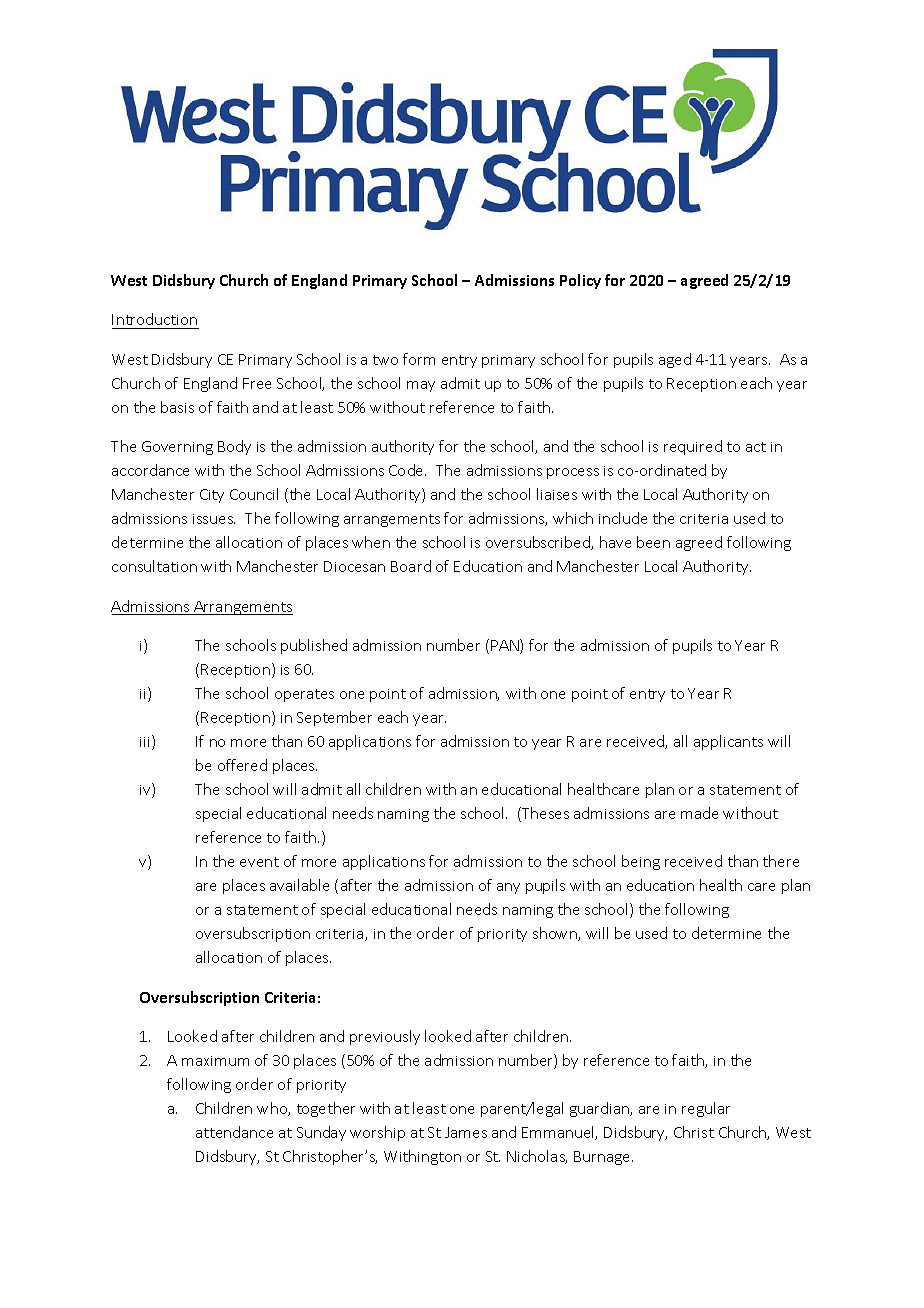 This page has width=924, height=1308. I want to click on Introduction, so click(154, 319).
